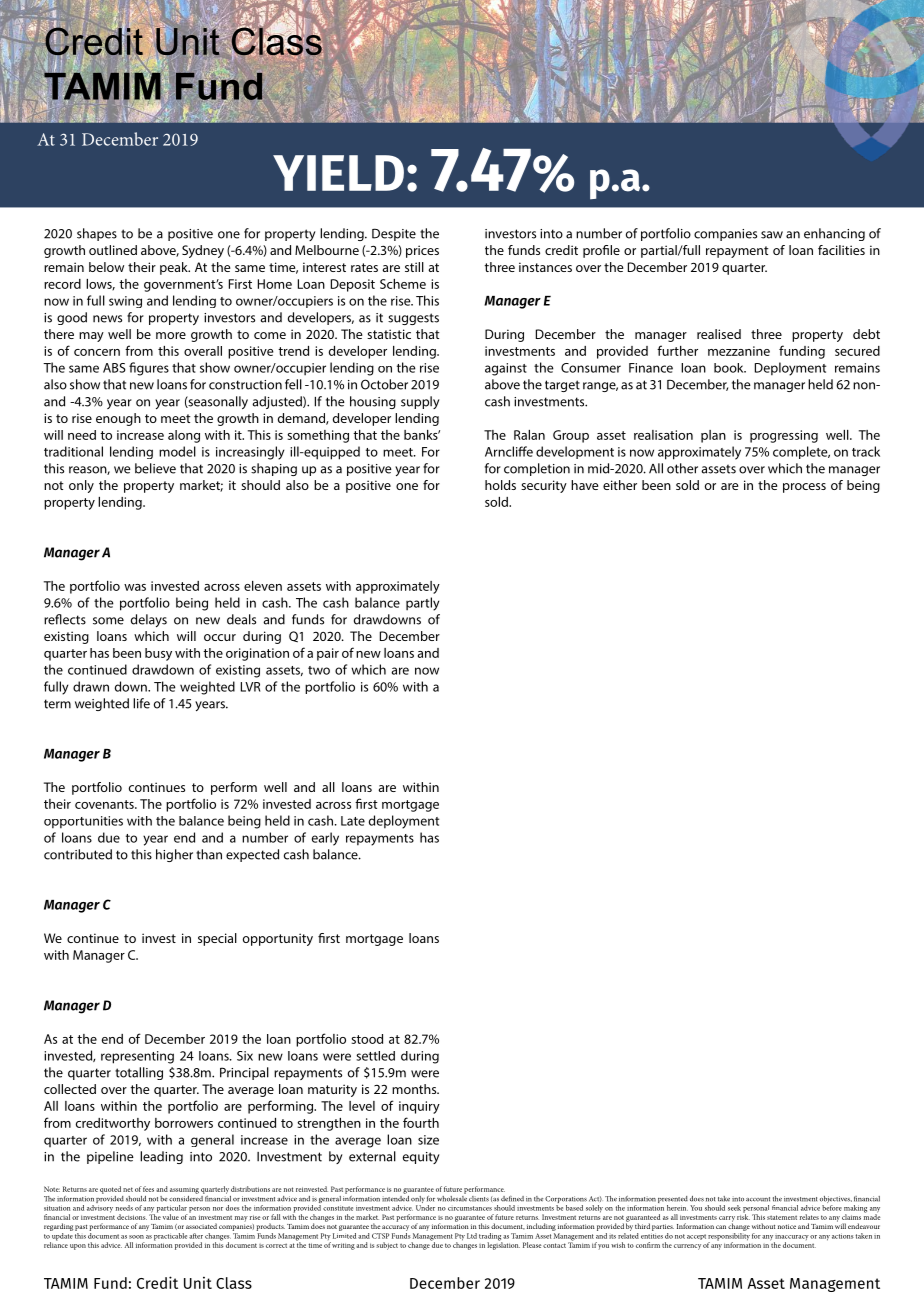 This screenshot has height=1308, width=924. What do you see at coordinates (367, 1039) in the screenshot?
I see `stood` at bounding box center [367, 1039].
